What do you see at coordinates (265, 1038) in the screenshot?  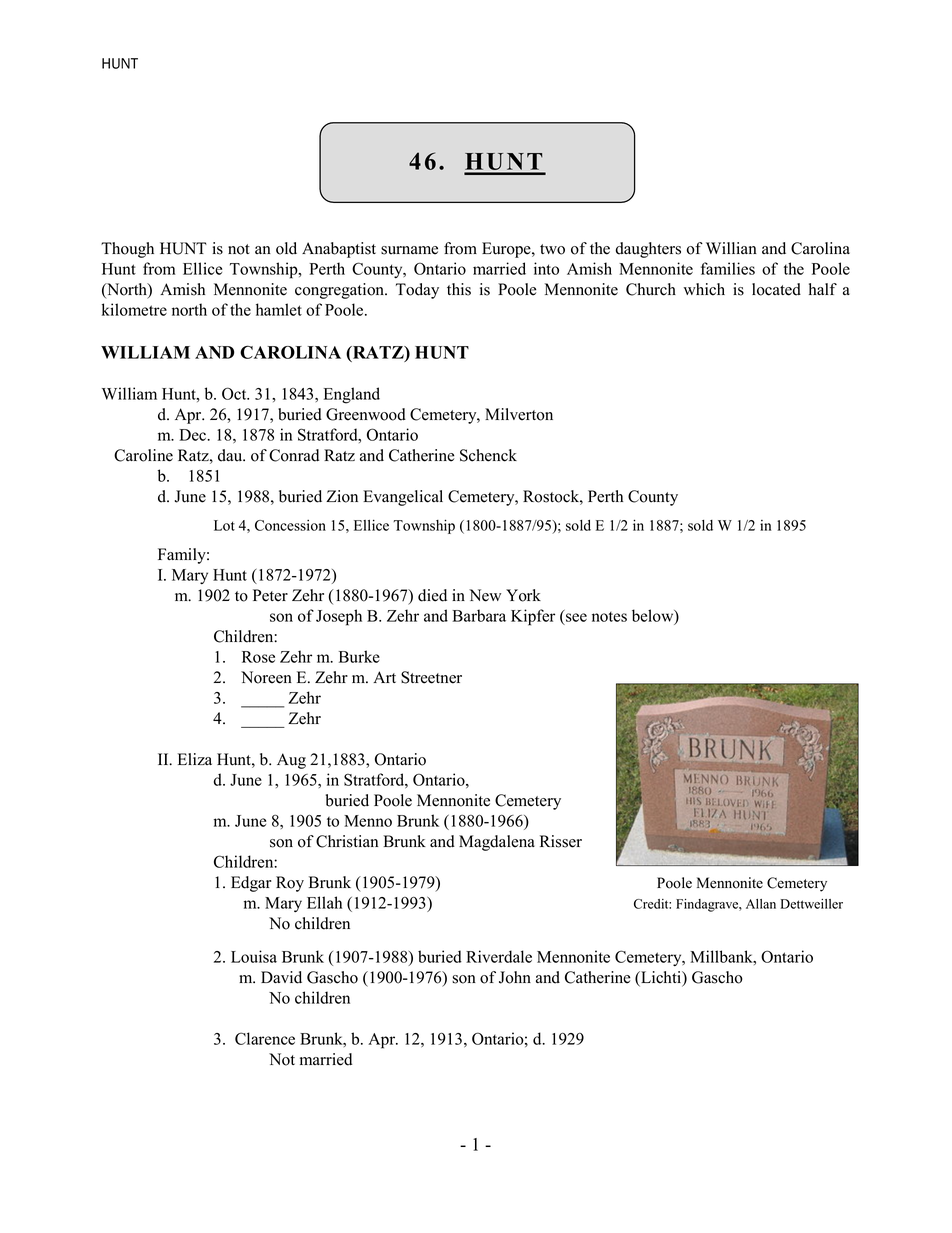 I see `Clarence` at bounding box center [265, 1038].
